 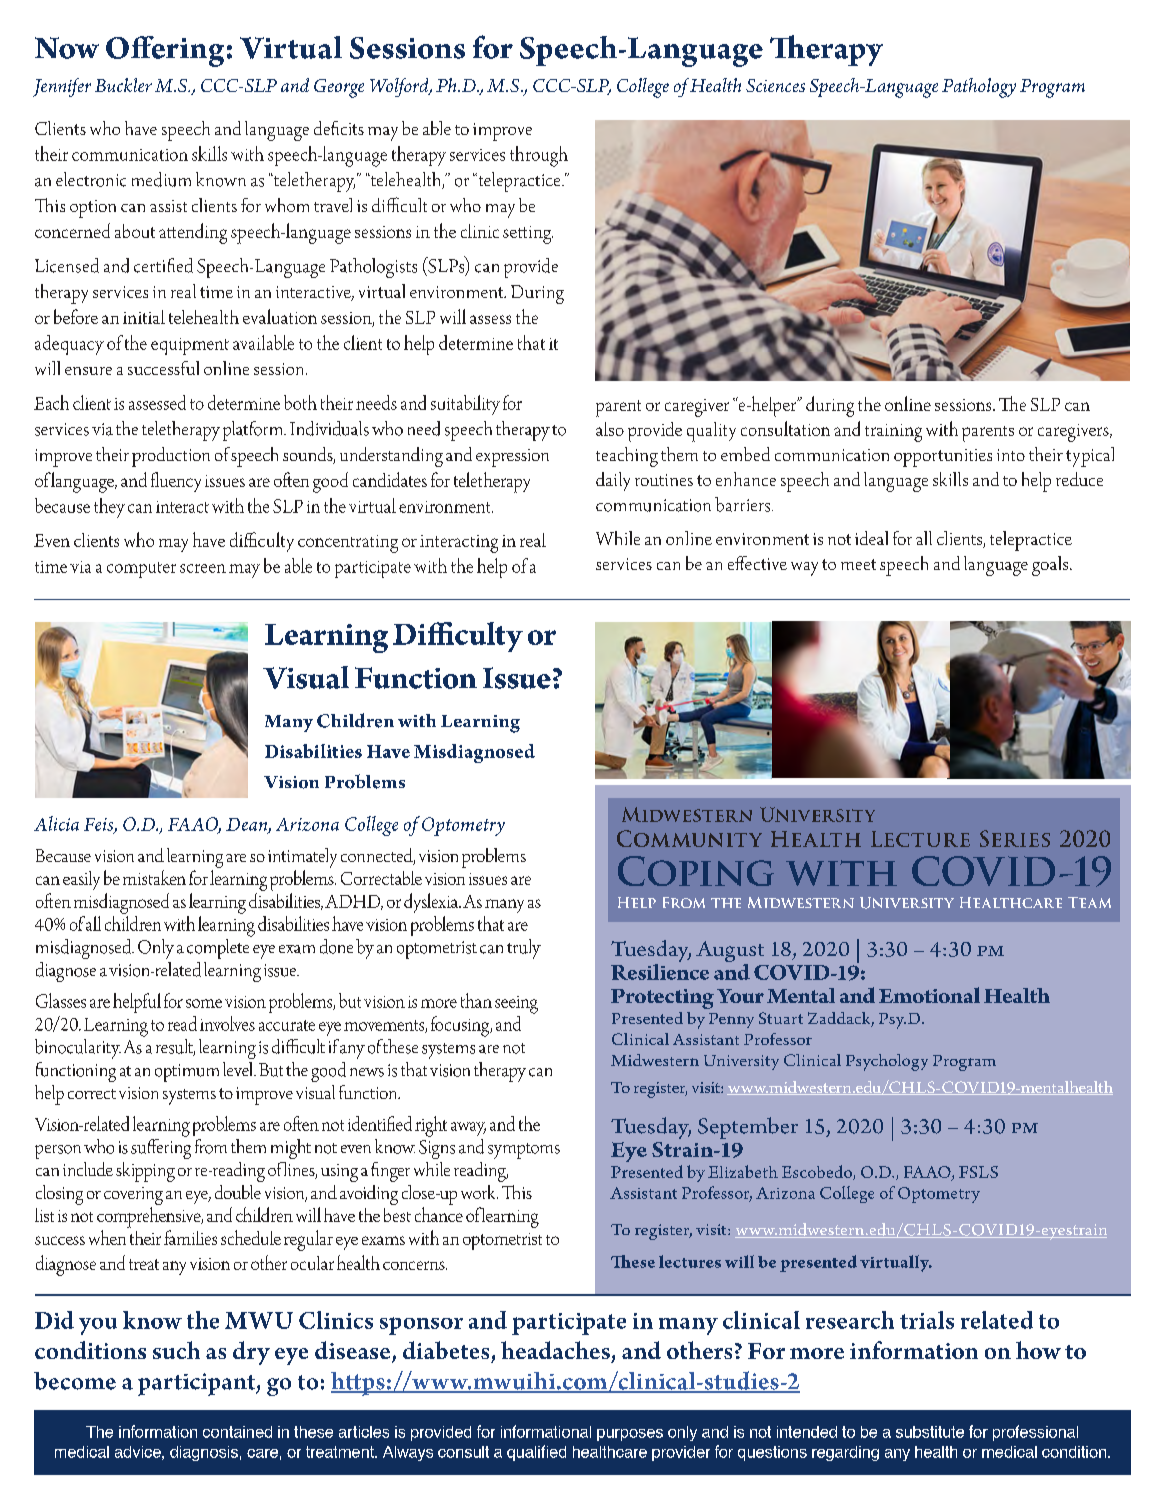 I want to click on Alicia, so click(x=56, y=823).
